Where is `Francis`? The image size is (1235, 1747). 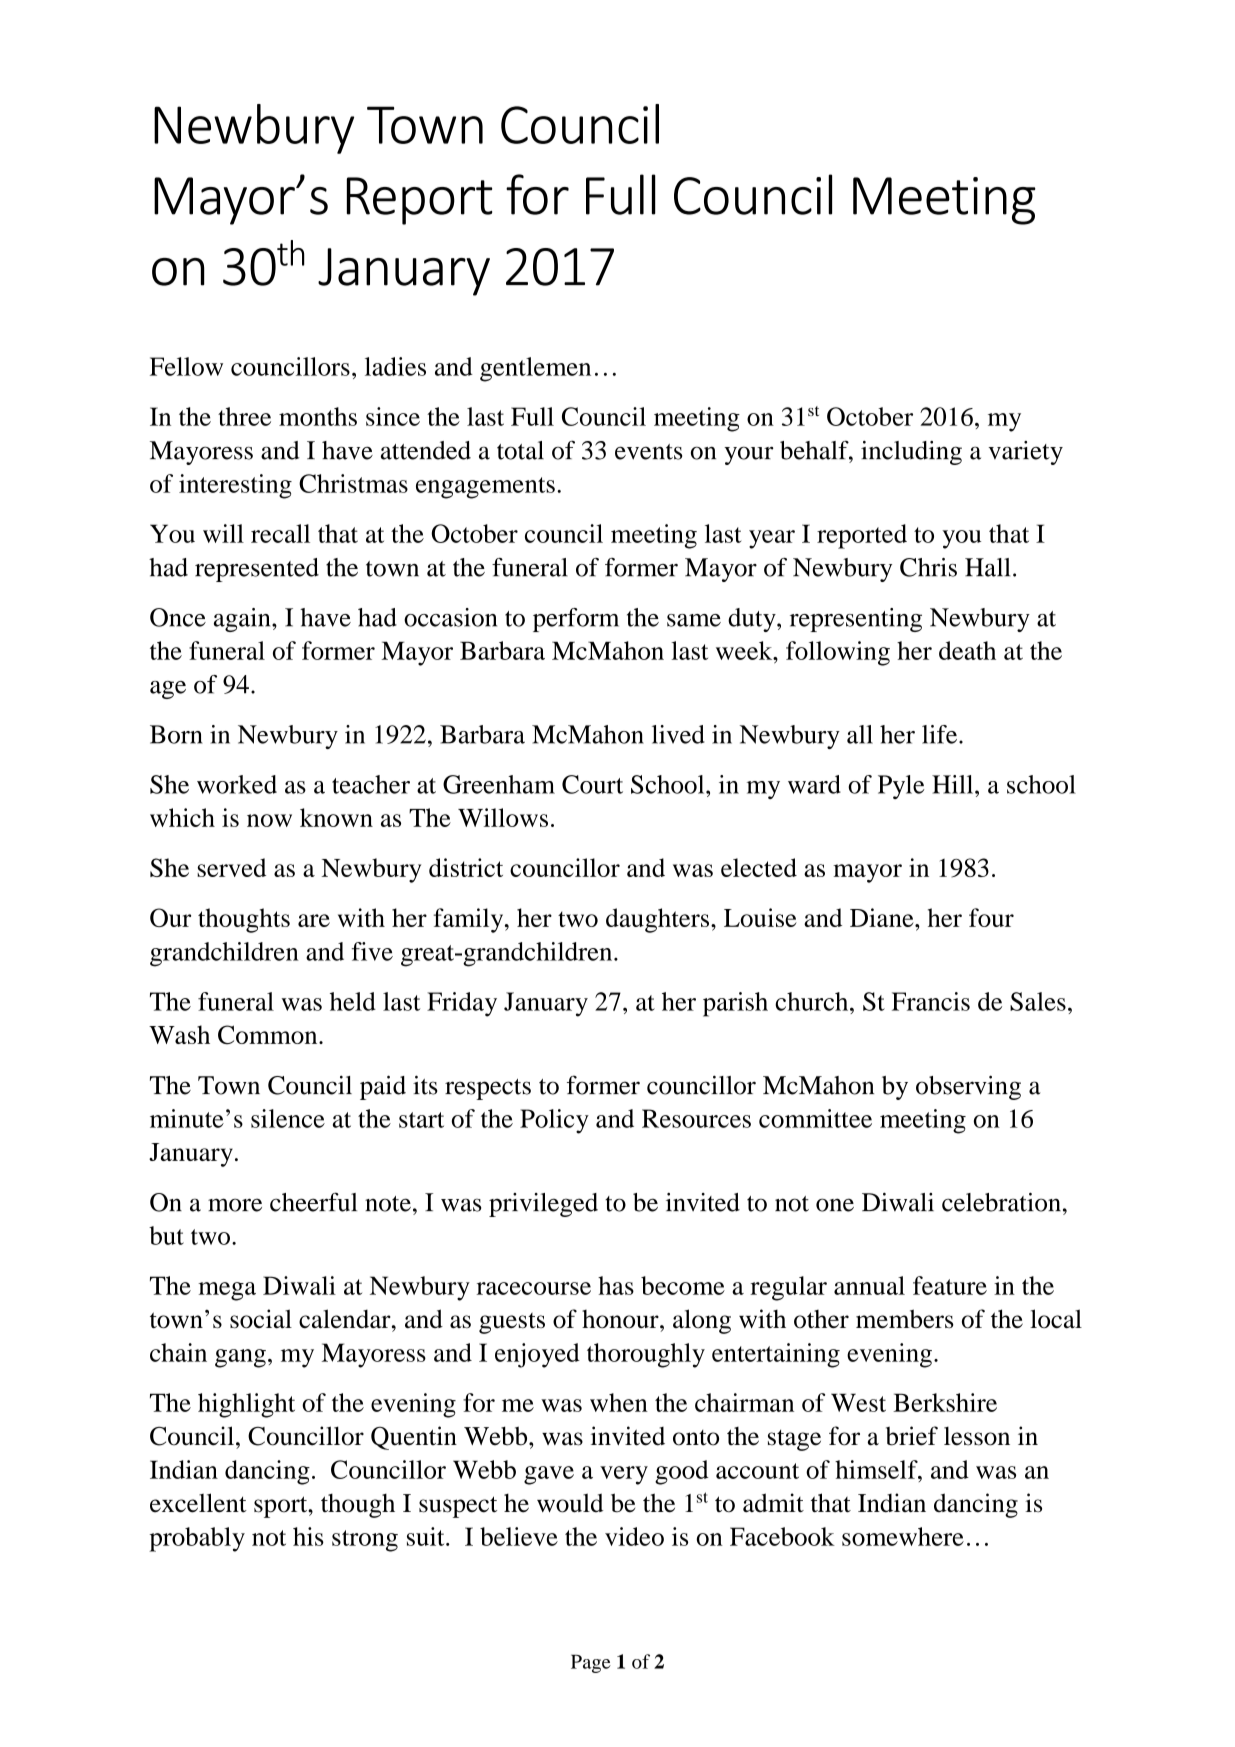 Francis is located at coordinates (931, 1001).
